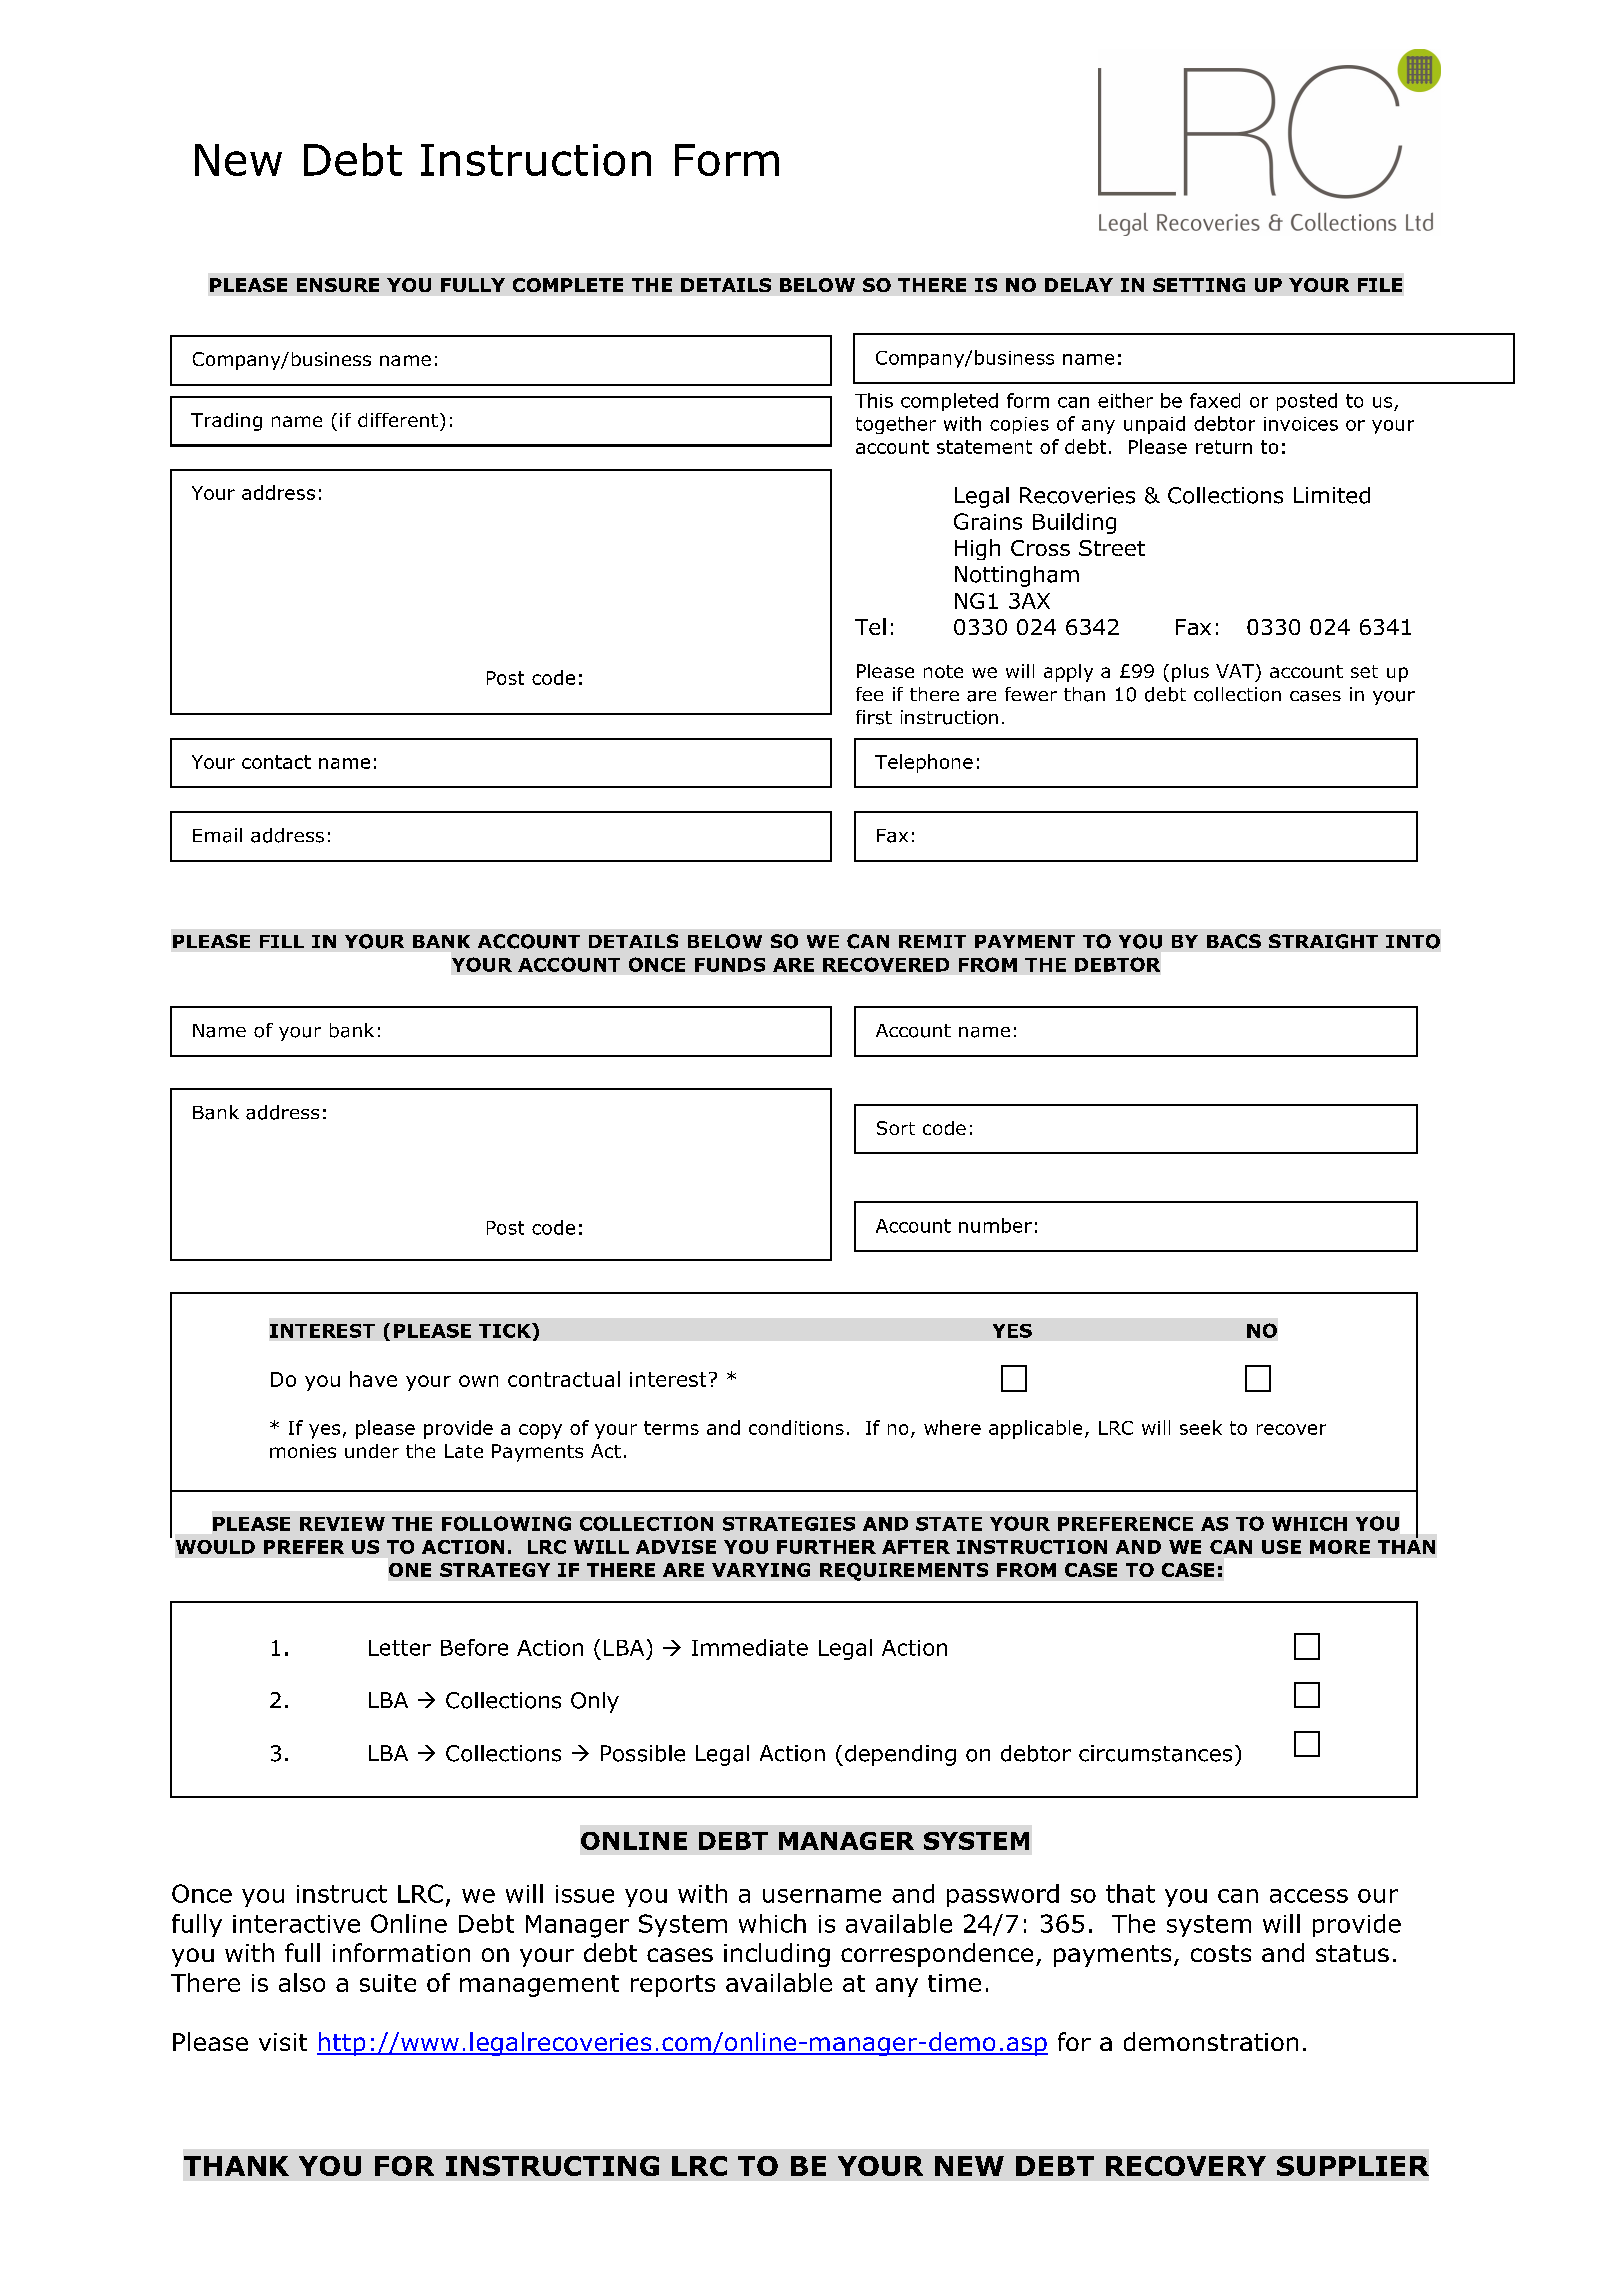  What do you see at coordinates (400, 1648) in the page?
I see `Letter` at bounding box center [400, 1648].
